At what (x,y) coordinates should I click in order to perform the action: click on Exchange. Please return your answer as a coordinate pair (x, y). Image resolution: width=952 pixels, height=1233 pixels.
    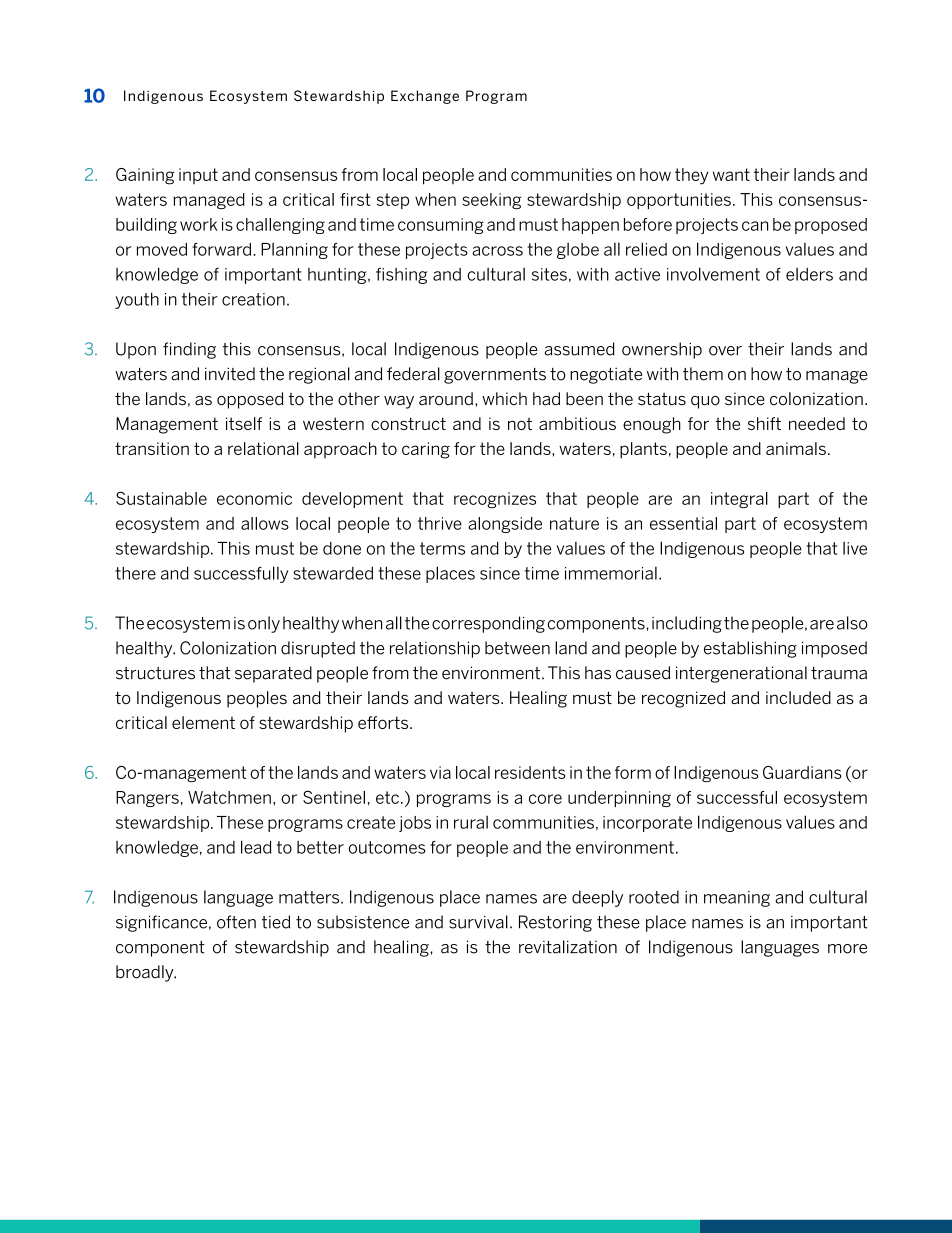
    Looking at the image, I should click on (425, 97).
